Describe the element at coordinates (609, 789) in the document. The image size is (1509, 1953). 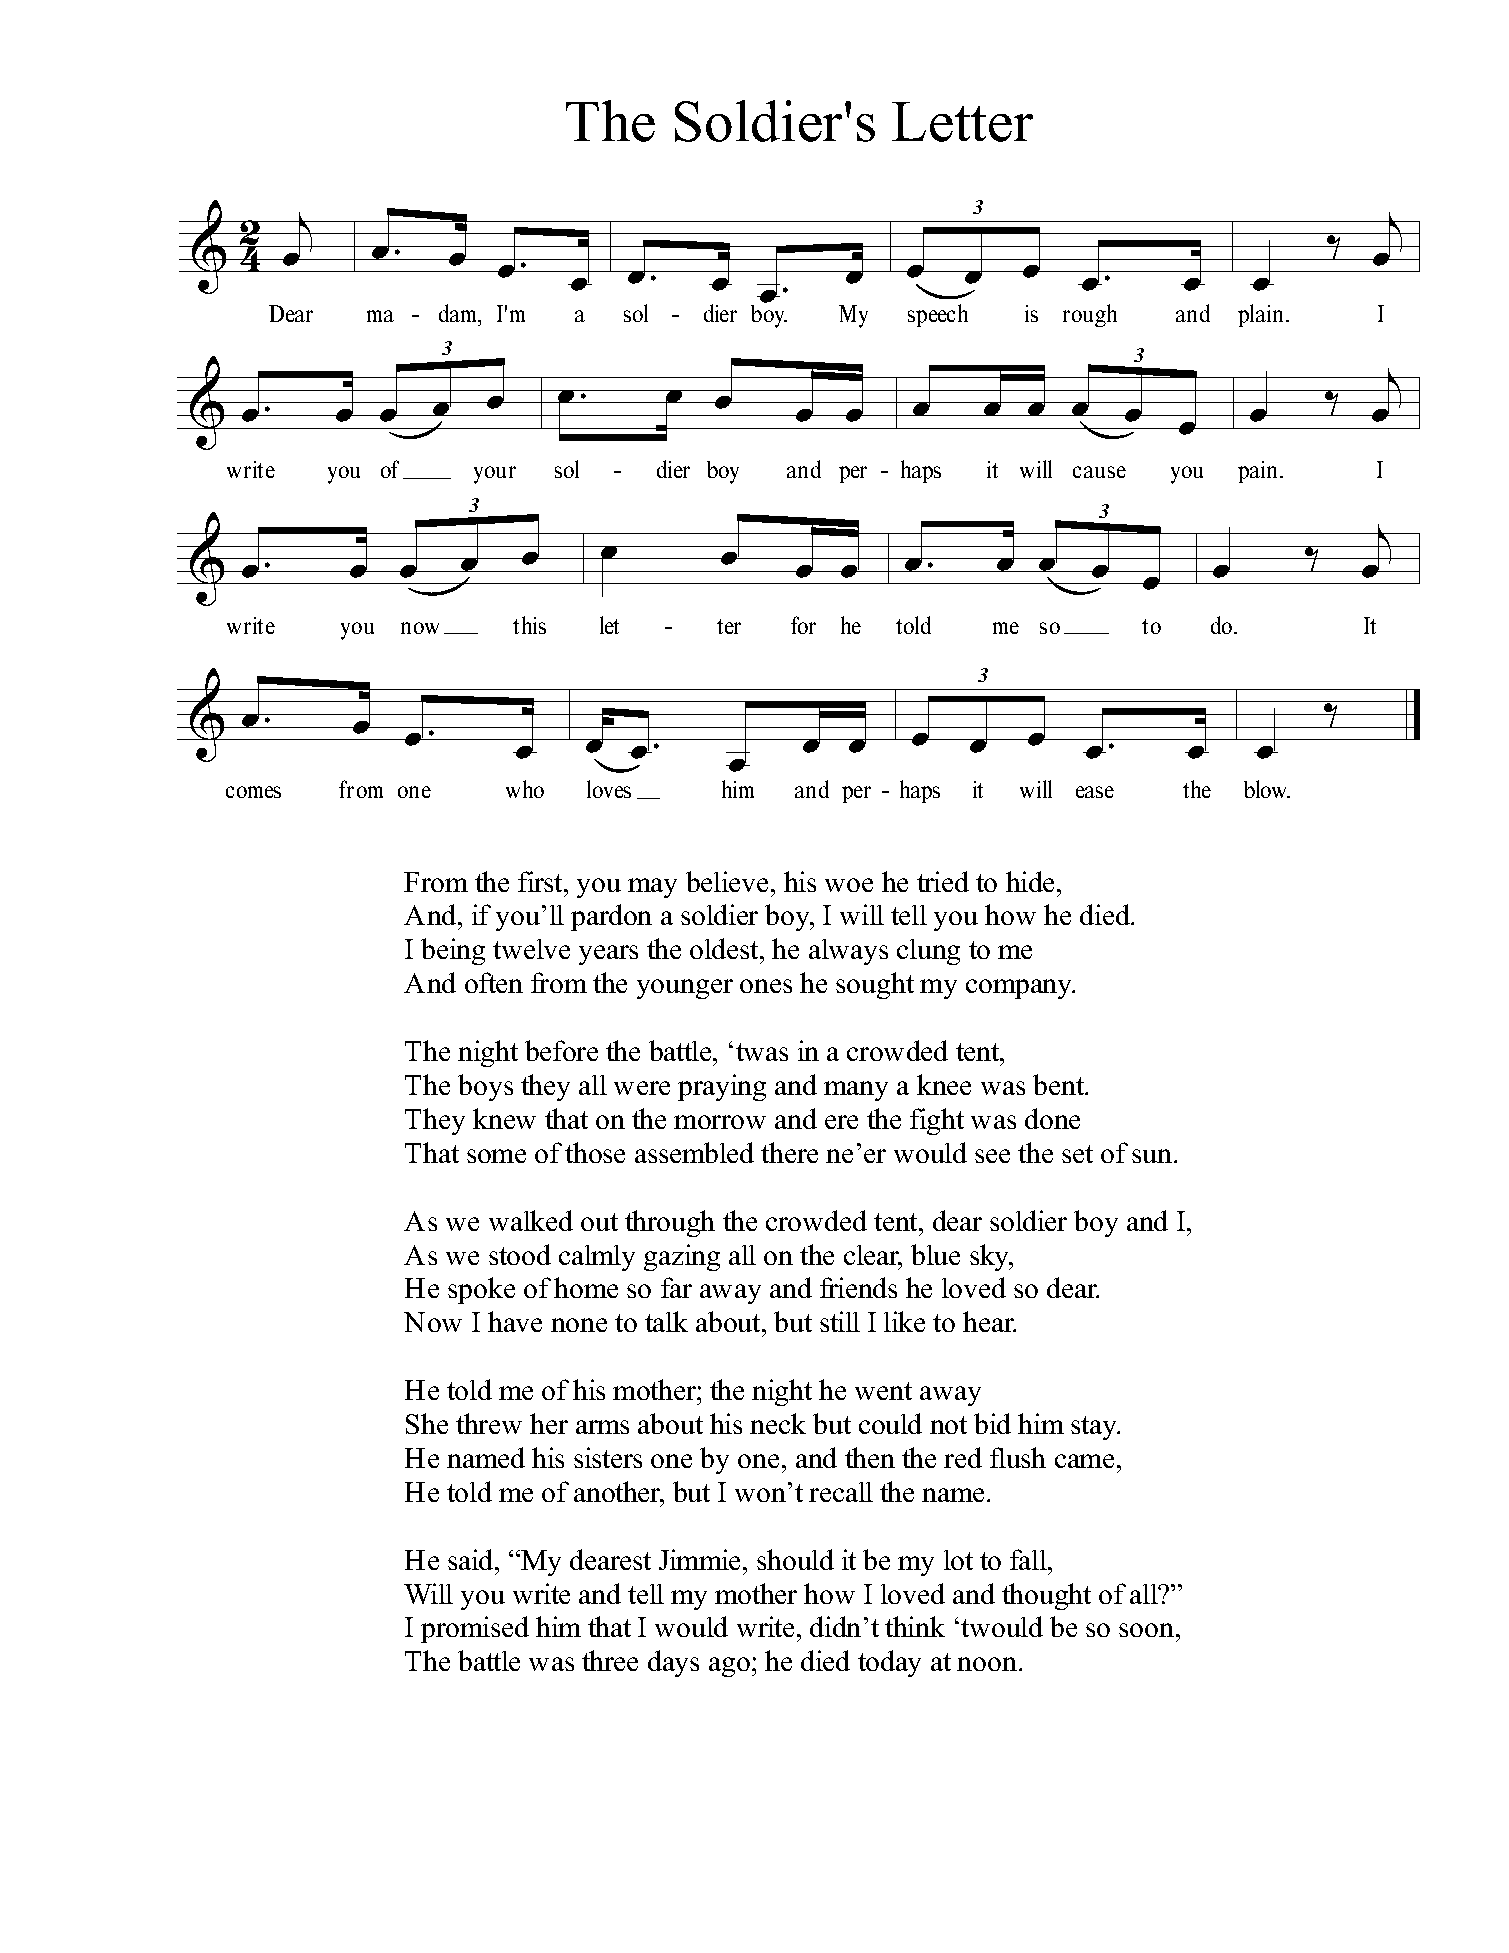
I see `loves` at that location.
